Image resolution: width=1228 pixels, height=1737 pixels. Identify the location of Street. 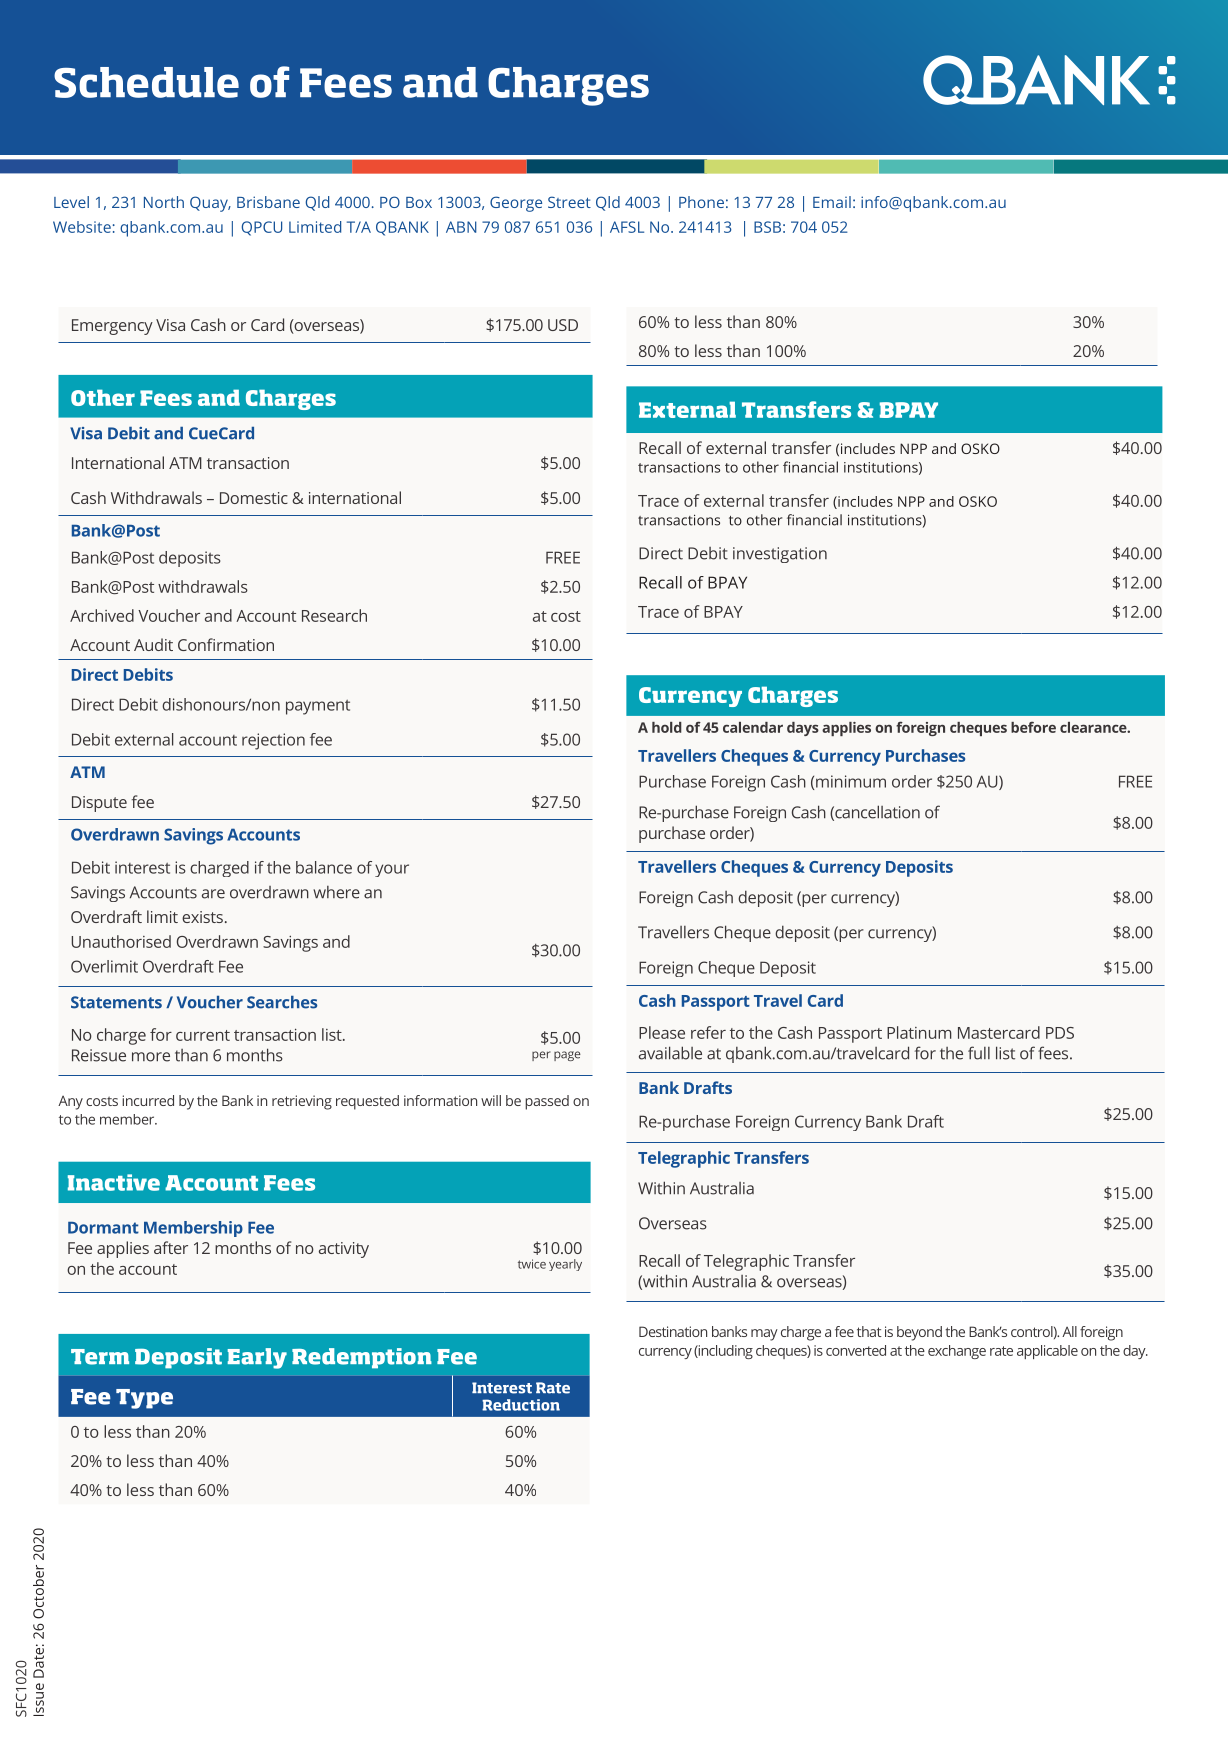
(569, 202).
